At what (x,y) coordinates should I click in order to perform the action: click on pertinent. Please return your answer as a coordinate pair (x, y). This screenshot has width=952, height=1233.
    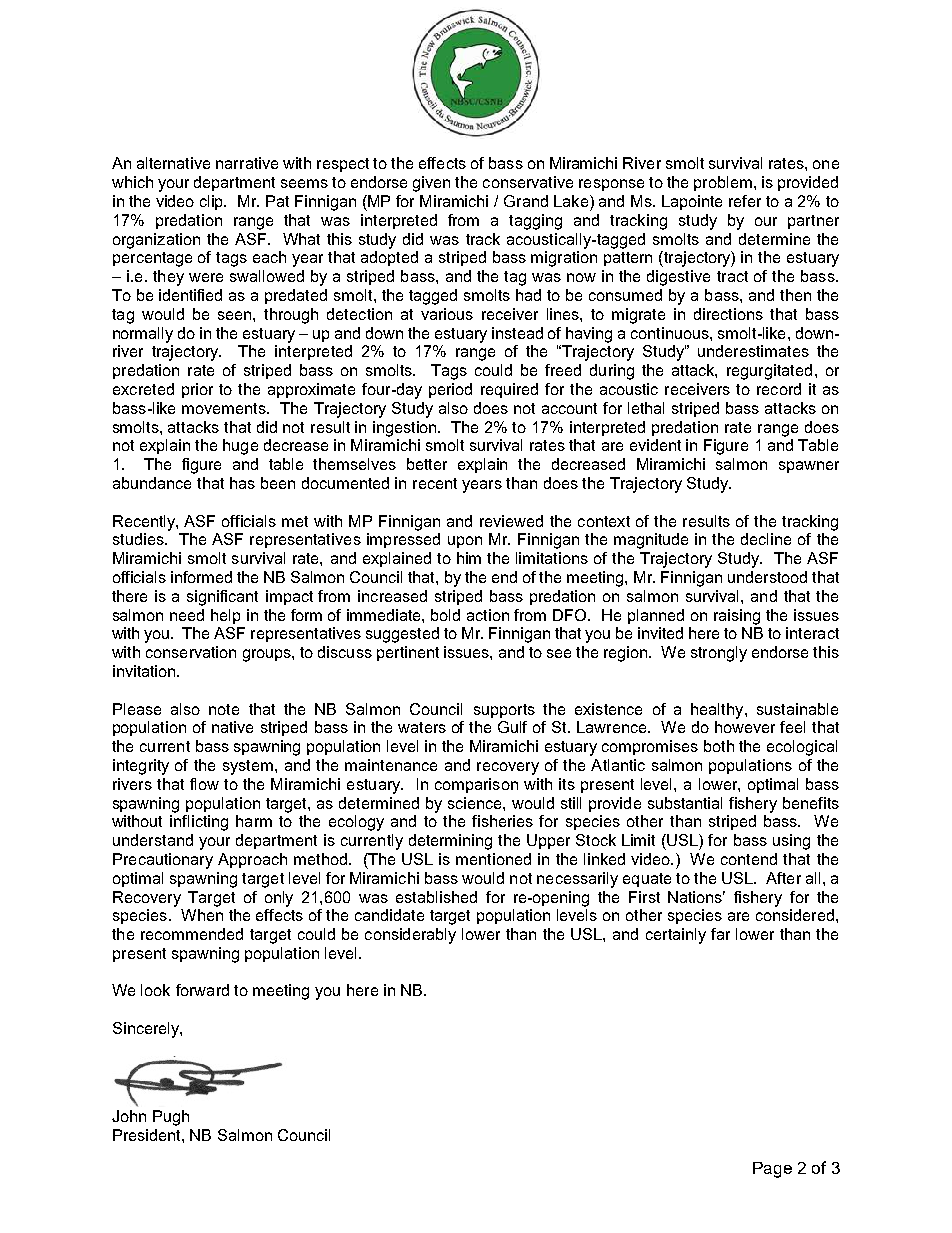
    Looking at the image, I should click on (408, 653).
